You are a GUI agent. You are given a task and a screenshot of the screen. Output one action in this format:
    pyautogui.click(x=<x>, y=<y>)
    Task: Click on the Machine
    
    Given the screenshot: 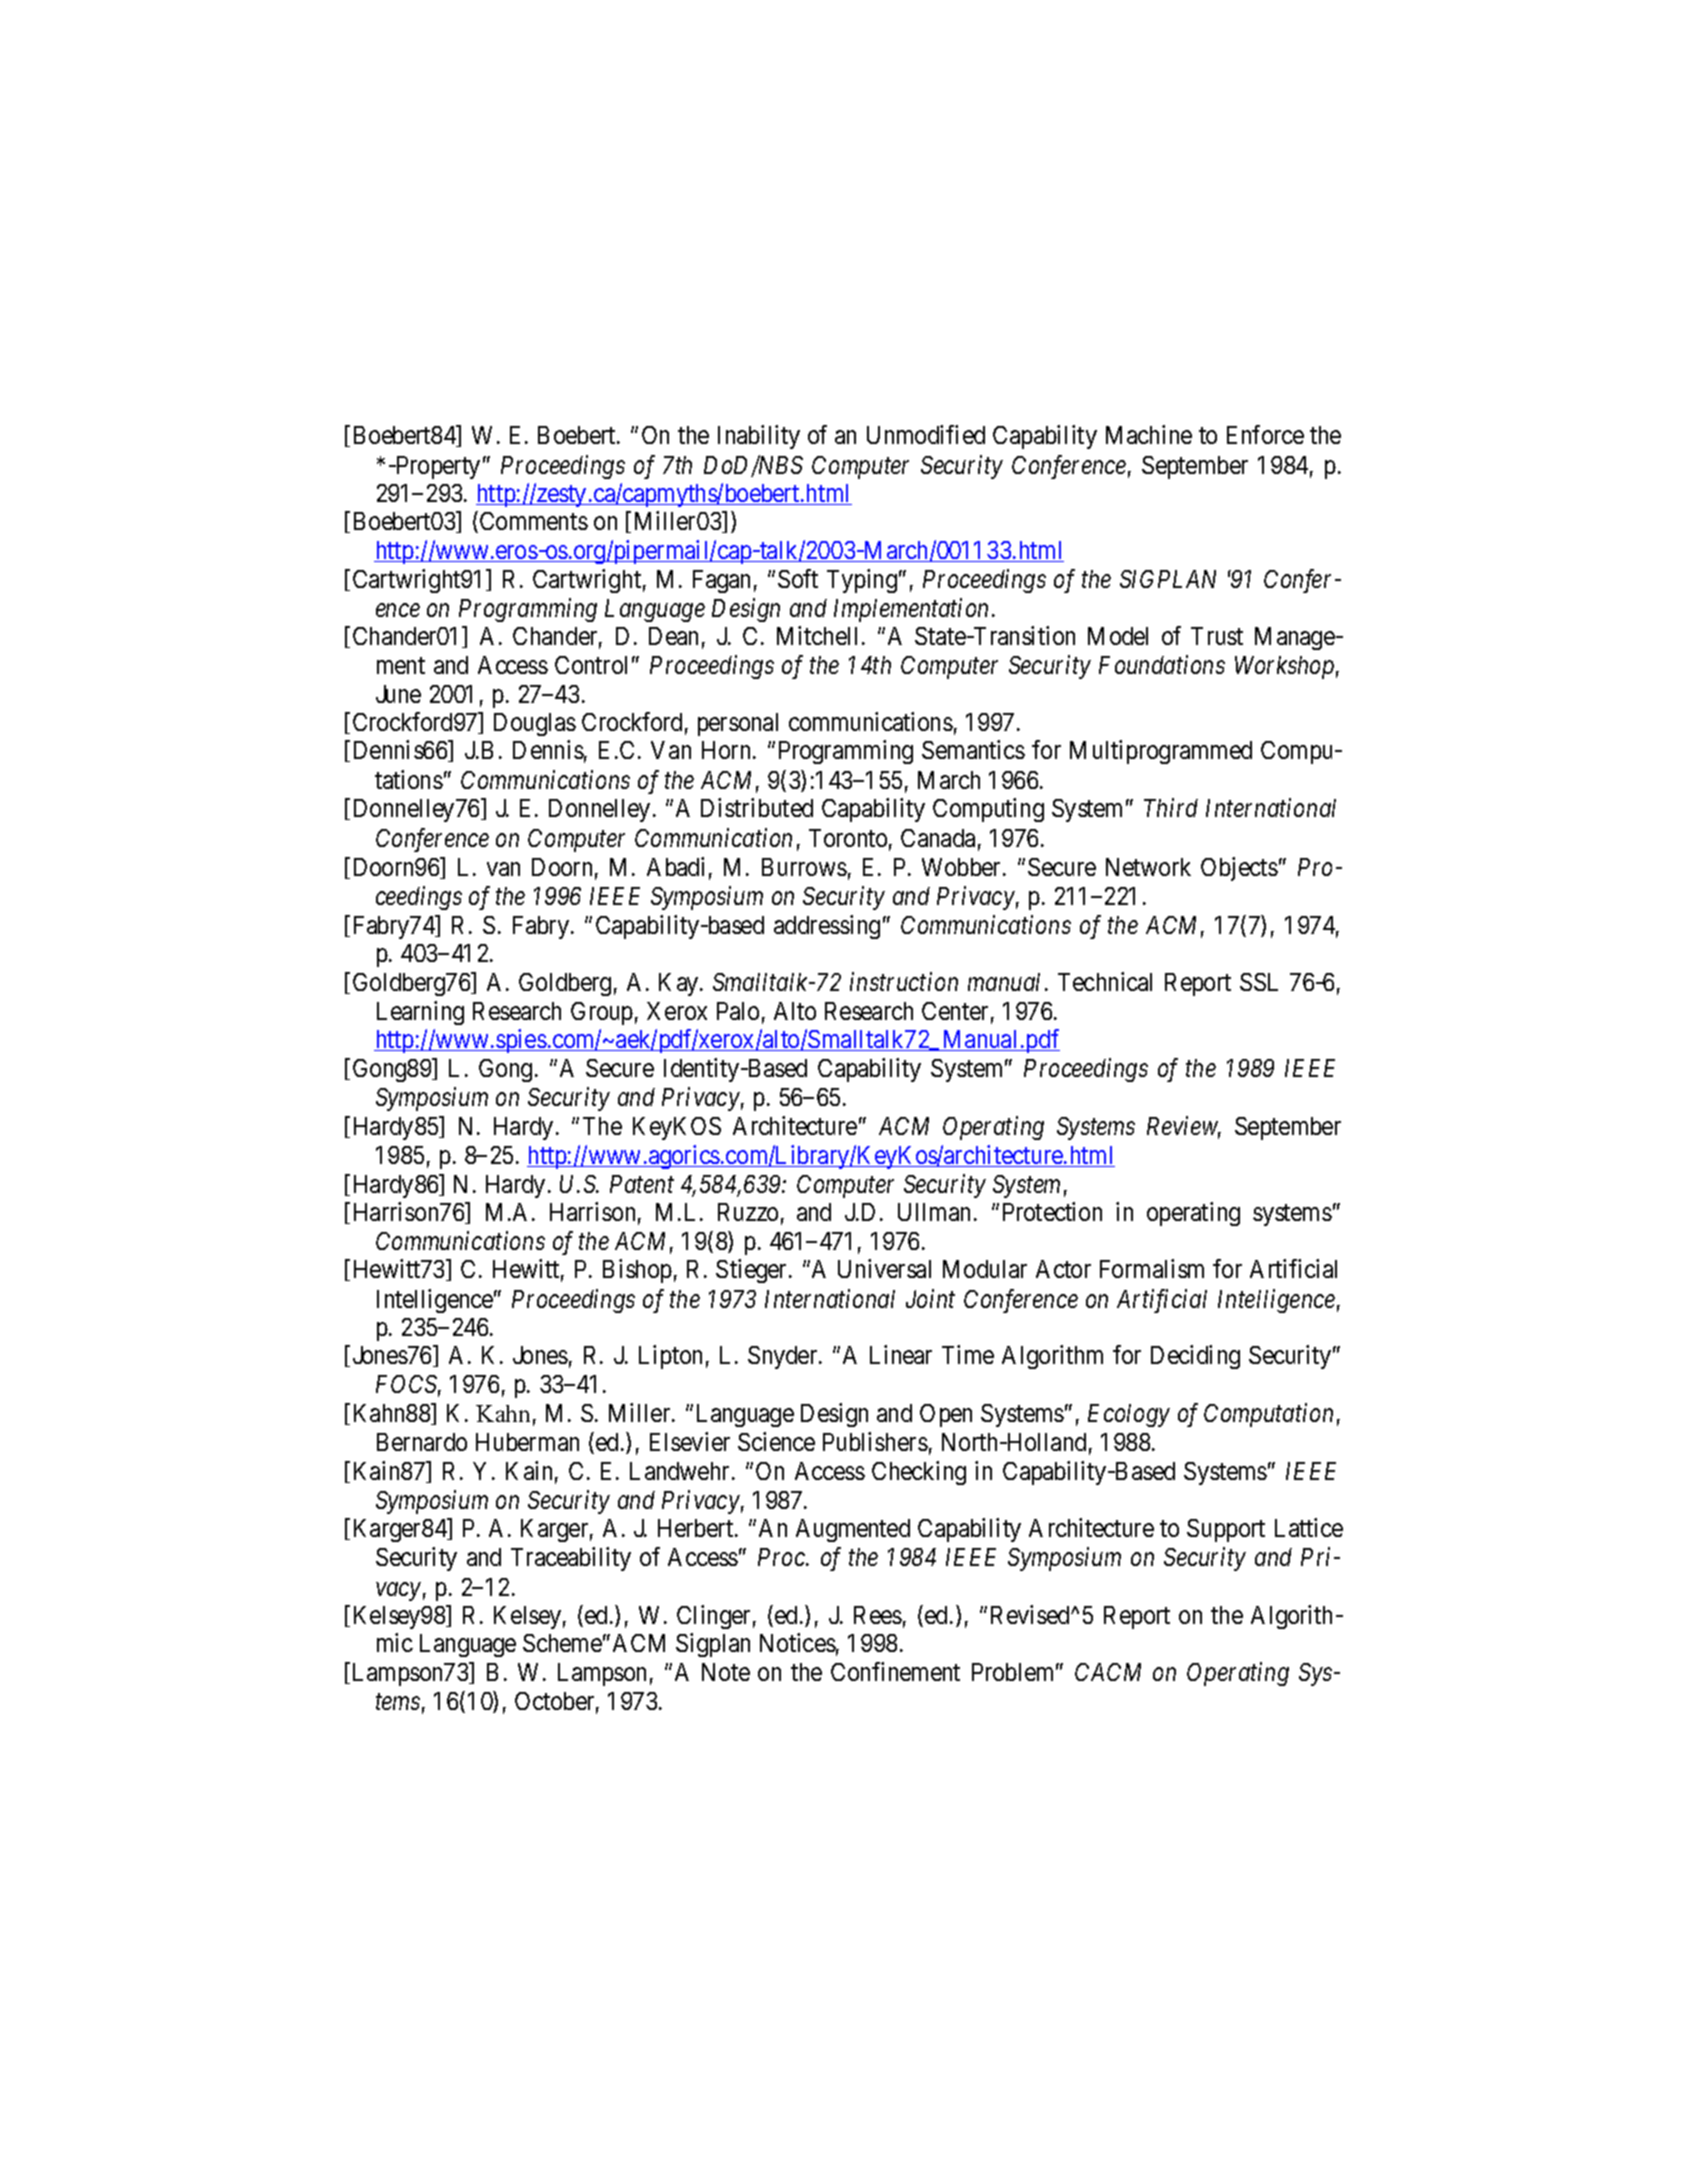 What is the action you would take?
    pyautogui.click(x=1149, y=434)
